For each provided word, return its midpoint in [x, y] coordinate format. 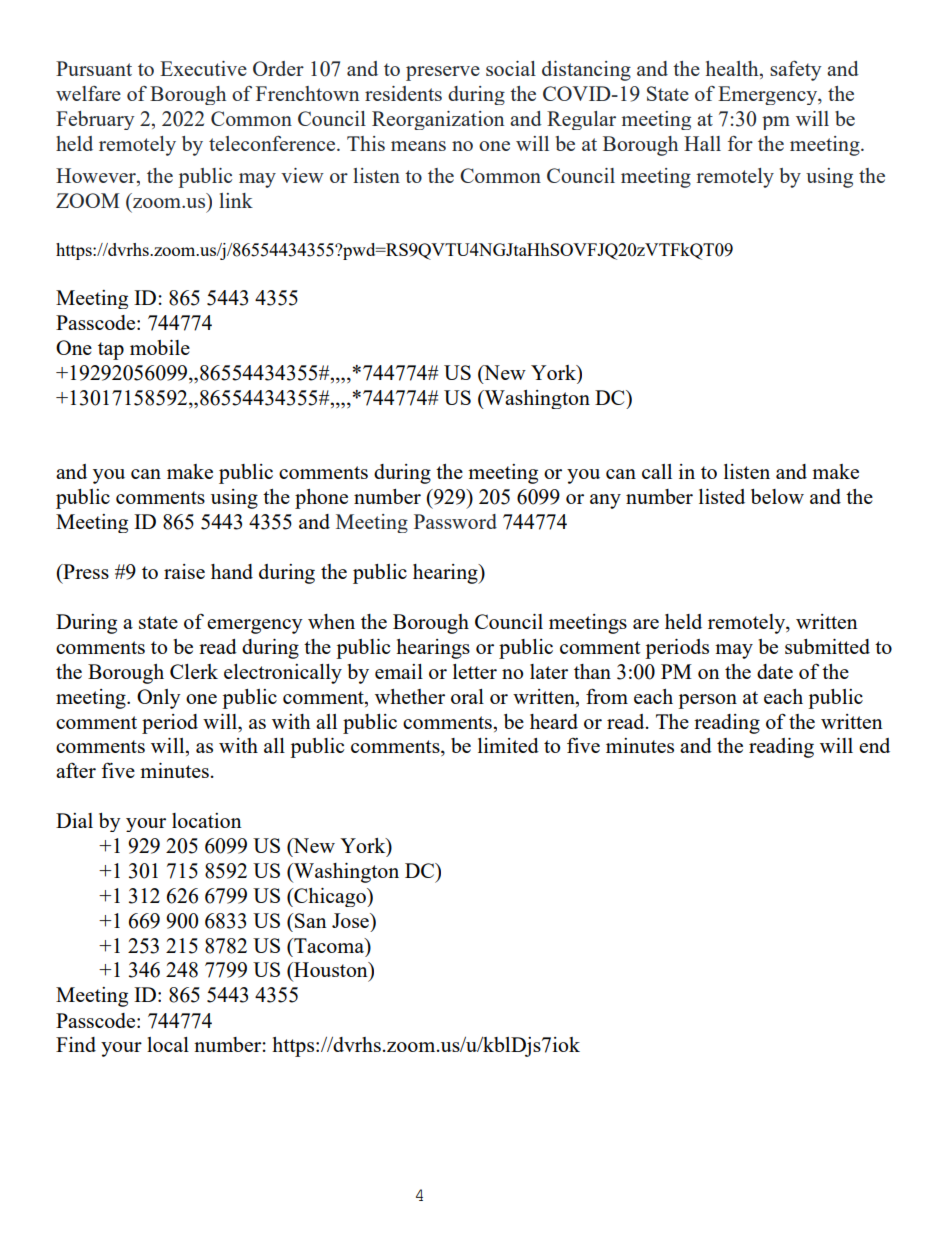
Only [159, 699]
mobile [160, 347]
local [168, 1044]
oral [467, 696]
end [874, 745]
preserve [443, 73]
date [775, 671]
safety [795, 71]
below [777, 496]
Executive [203, 68]
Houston [331, 969]
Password [455, 521]
